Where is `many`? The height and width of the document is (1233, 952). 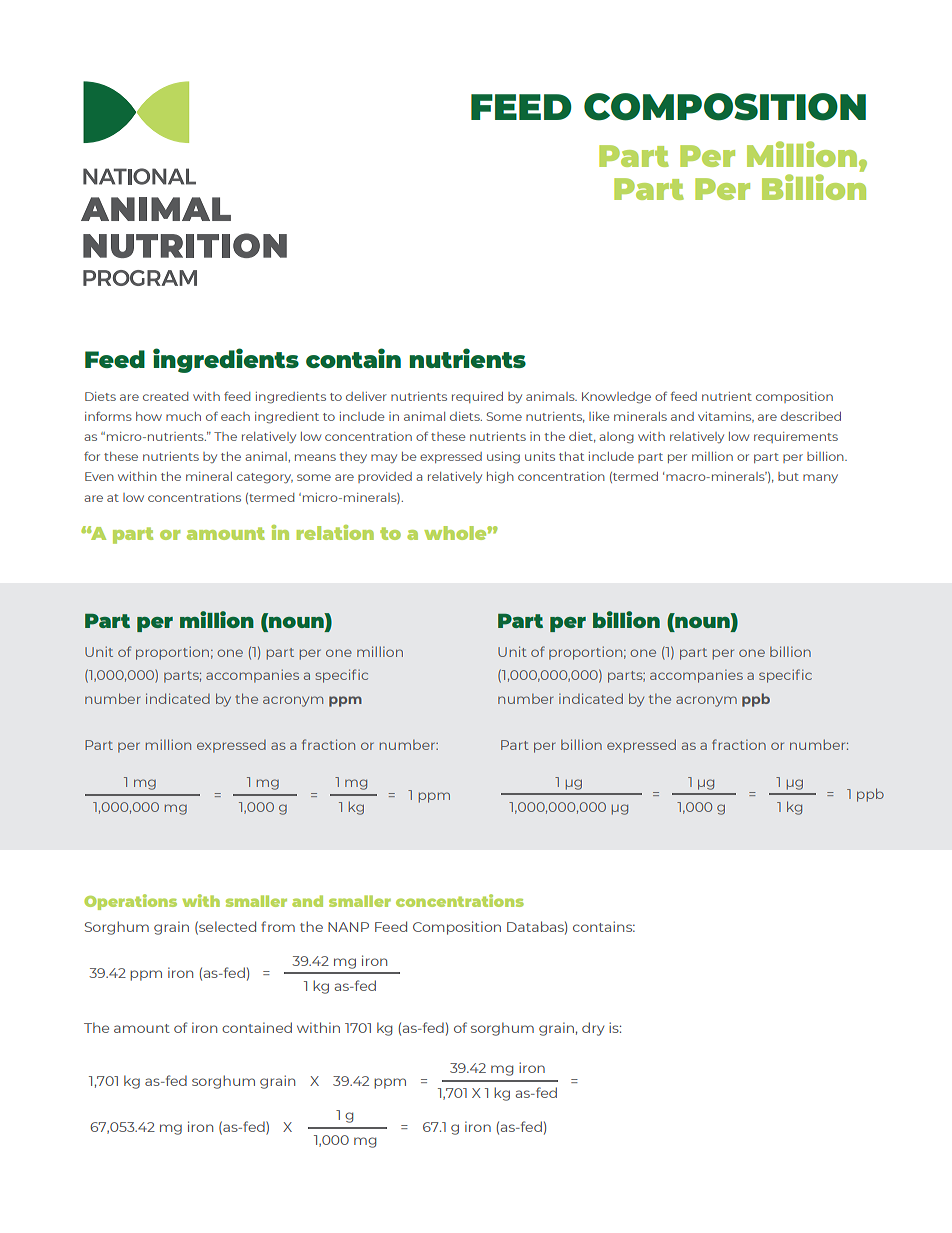 many is located at coordinates (820, 479).
